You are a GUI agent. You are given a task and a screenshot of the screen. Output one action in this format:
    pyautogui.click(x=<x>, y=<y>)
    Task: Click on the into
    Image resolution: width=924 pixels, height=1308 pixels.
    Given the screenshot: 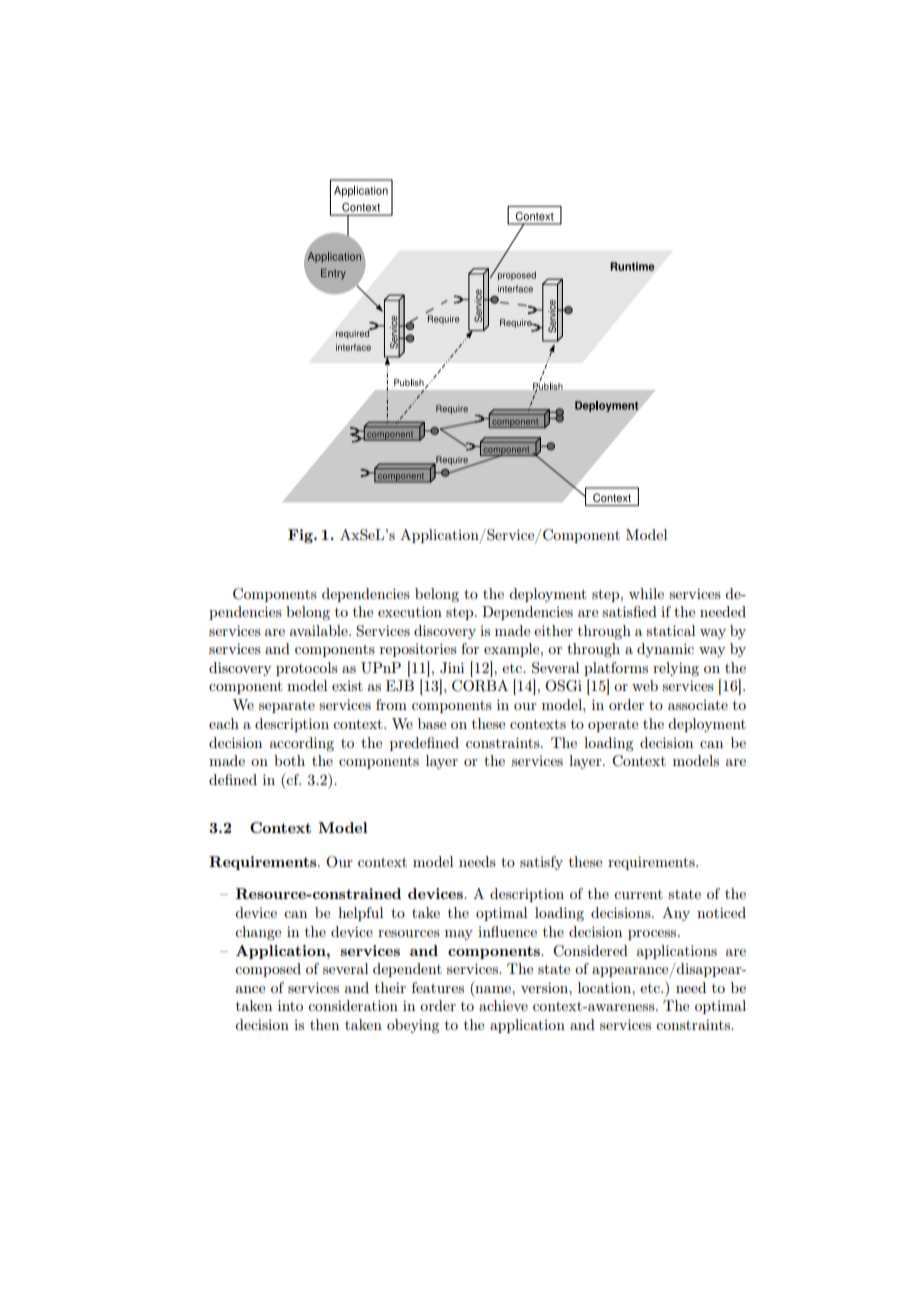 What is the action you would take?
    pyautogui.click(x=290, y=1005)
